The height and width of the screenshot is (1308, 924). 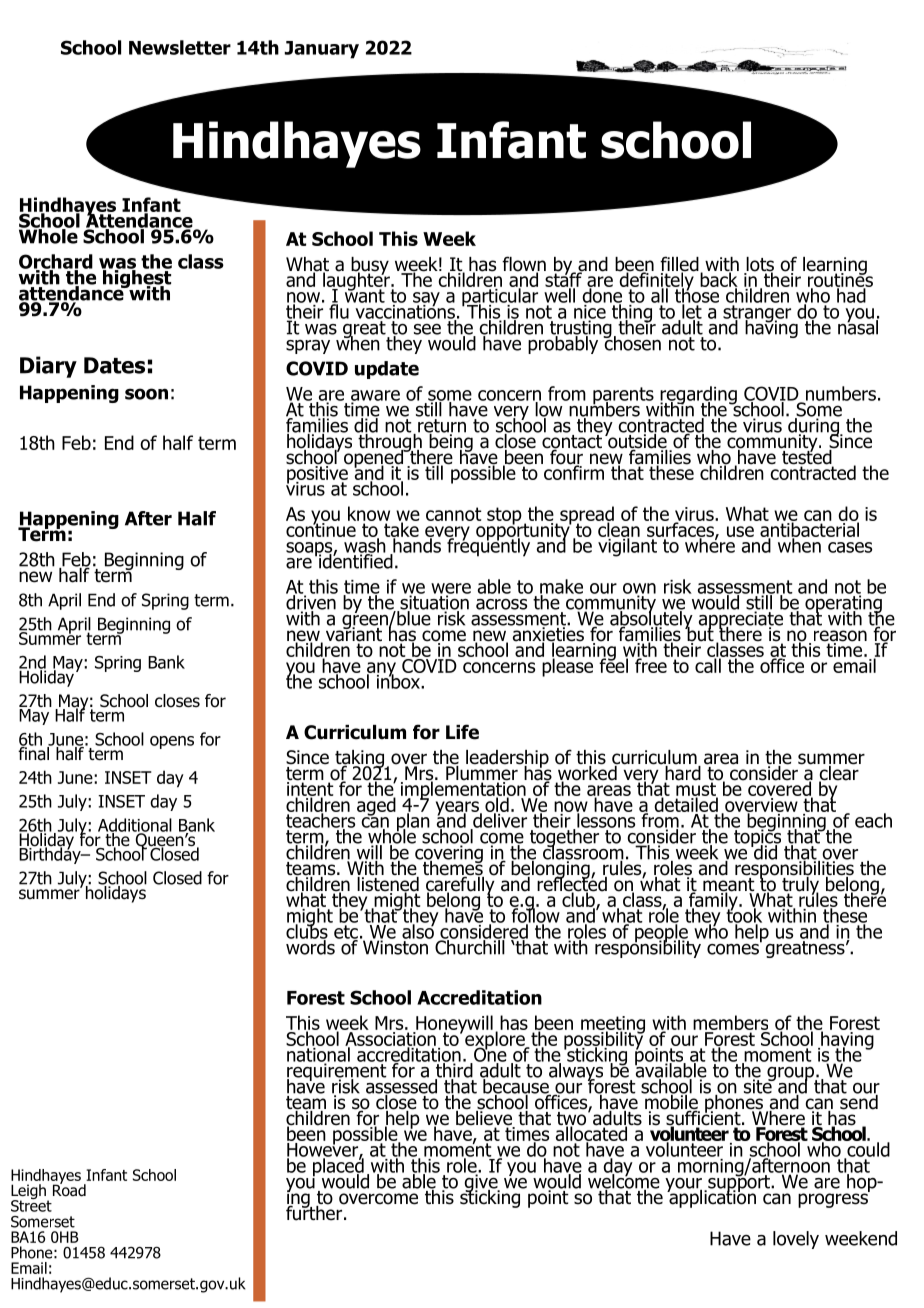 I want to click on assessed, so click(x=401, y=1086).
